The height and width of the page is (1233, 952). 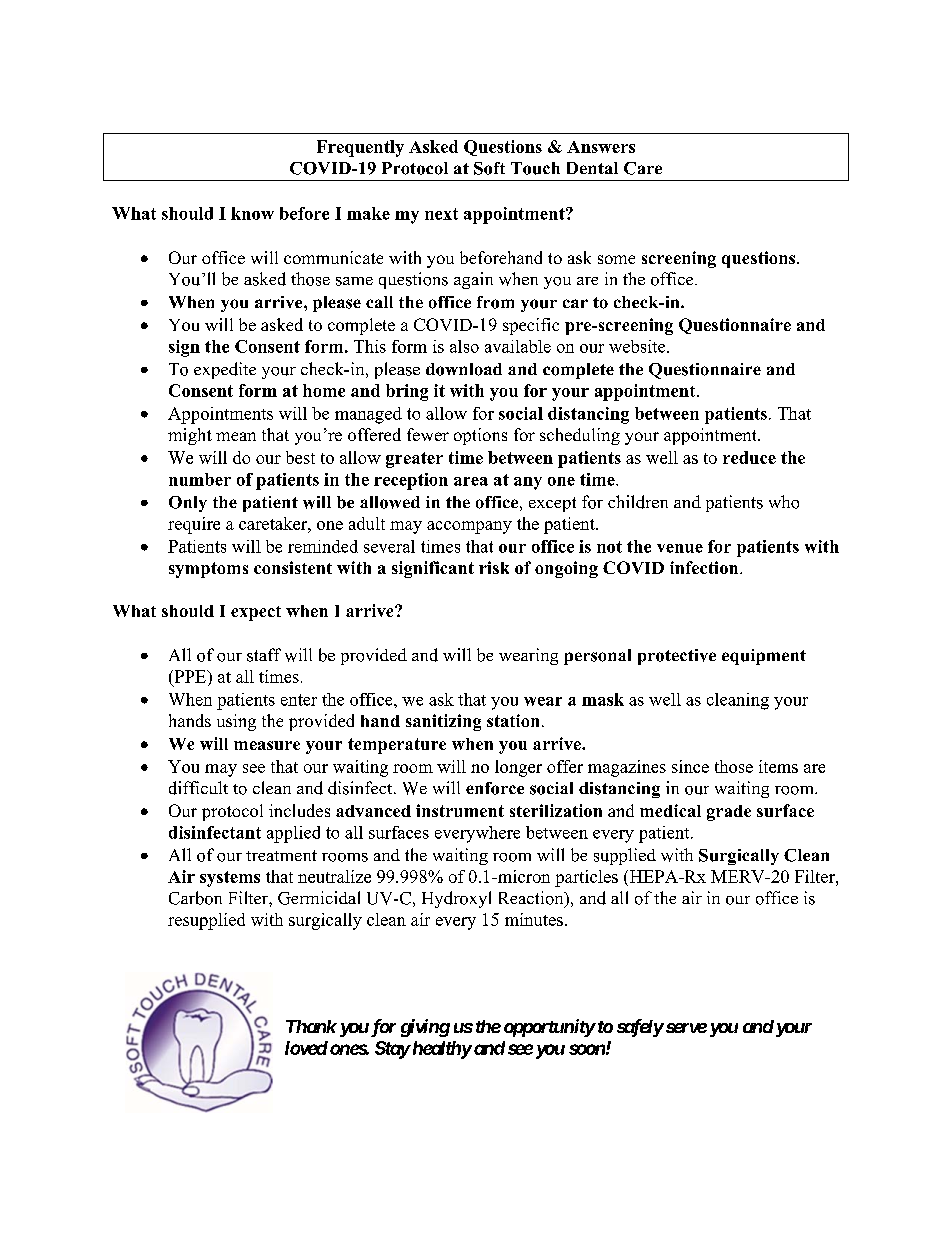 I want to click on options, so click(x=480, y=436).
